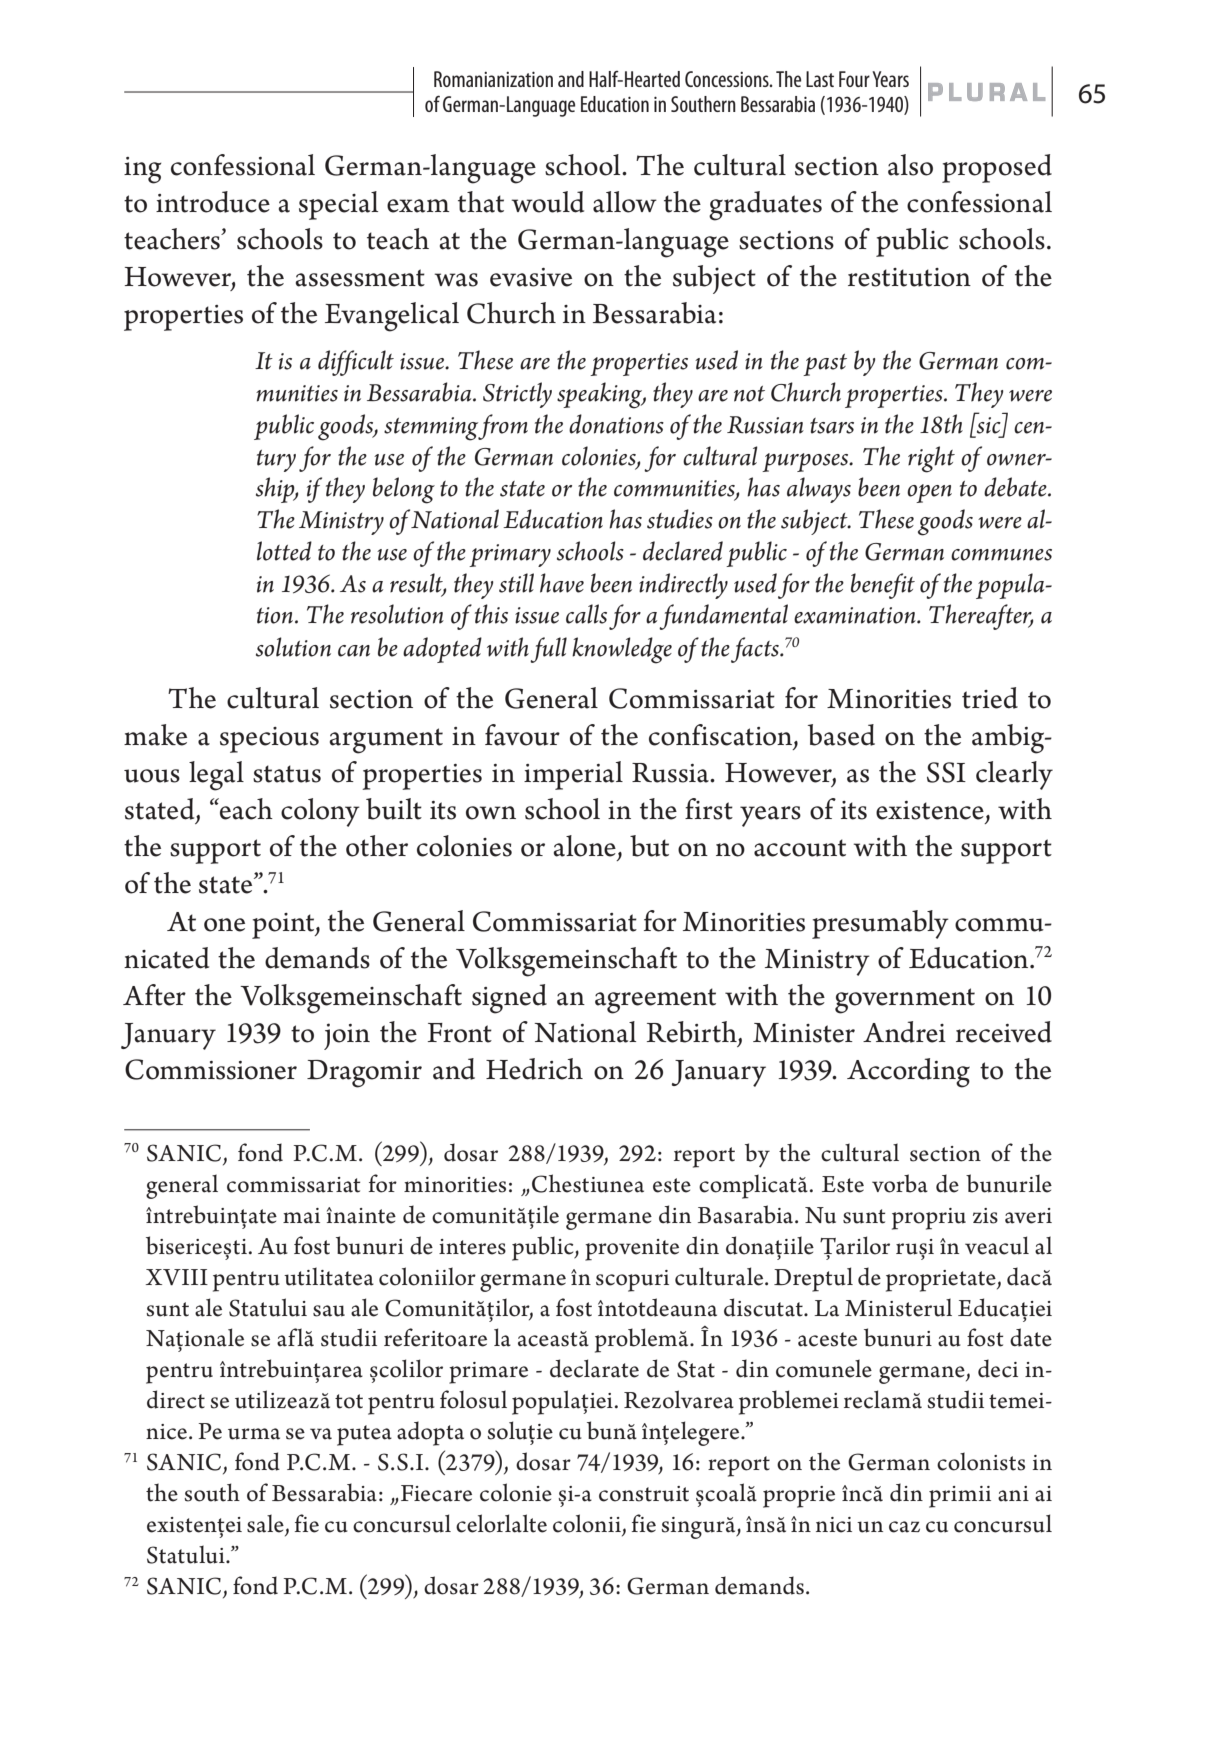  What do you see at coordinates (404, 490) in the screenshot?
I see `belong` at bounding box center [404, 490].
